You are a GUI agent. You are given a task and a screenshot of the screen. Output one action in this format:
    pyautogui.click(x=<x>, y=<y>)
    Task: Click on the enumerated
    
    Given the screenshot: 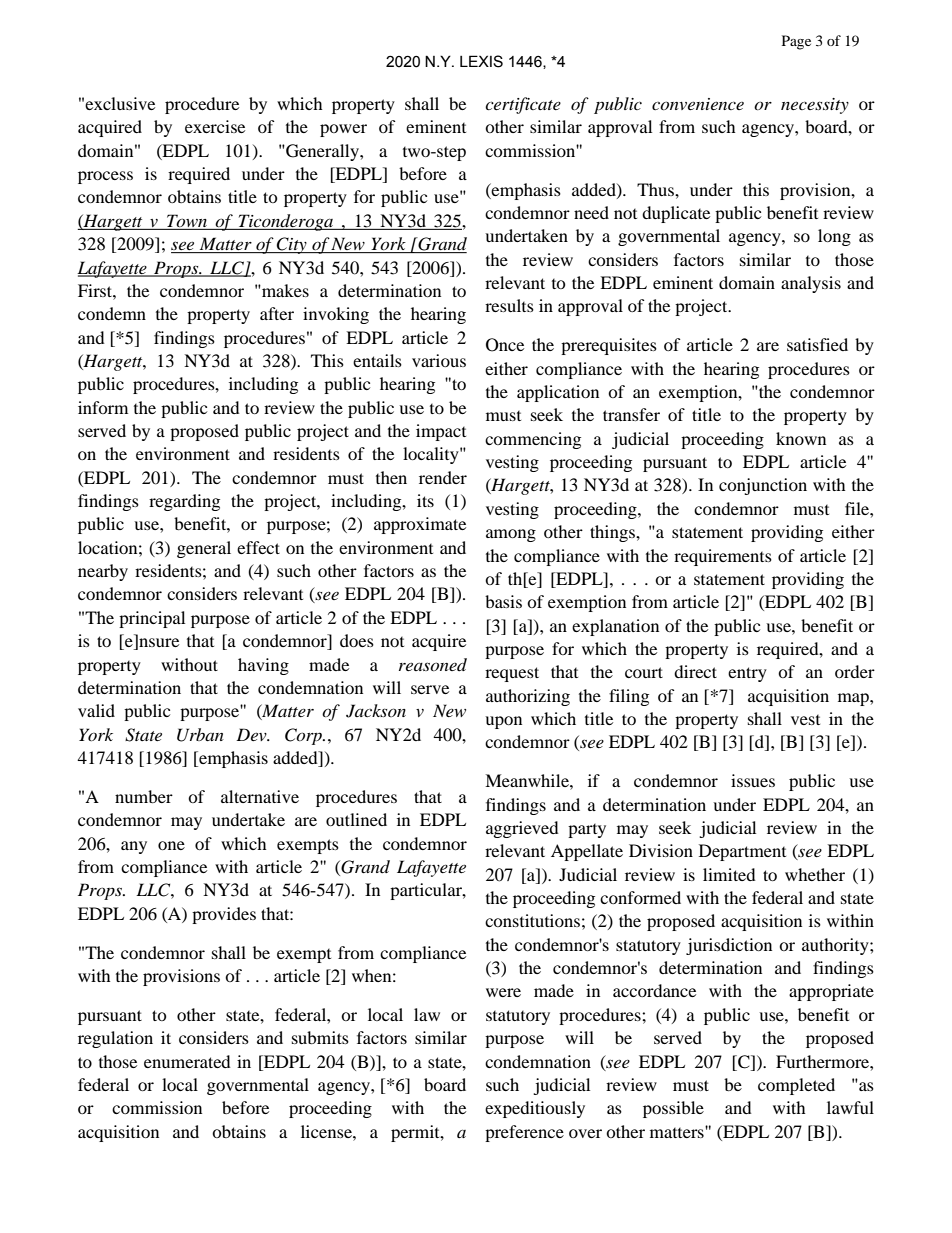 What is the action you would take?
    pyautogui.click(x=187, y=1061)
